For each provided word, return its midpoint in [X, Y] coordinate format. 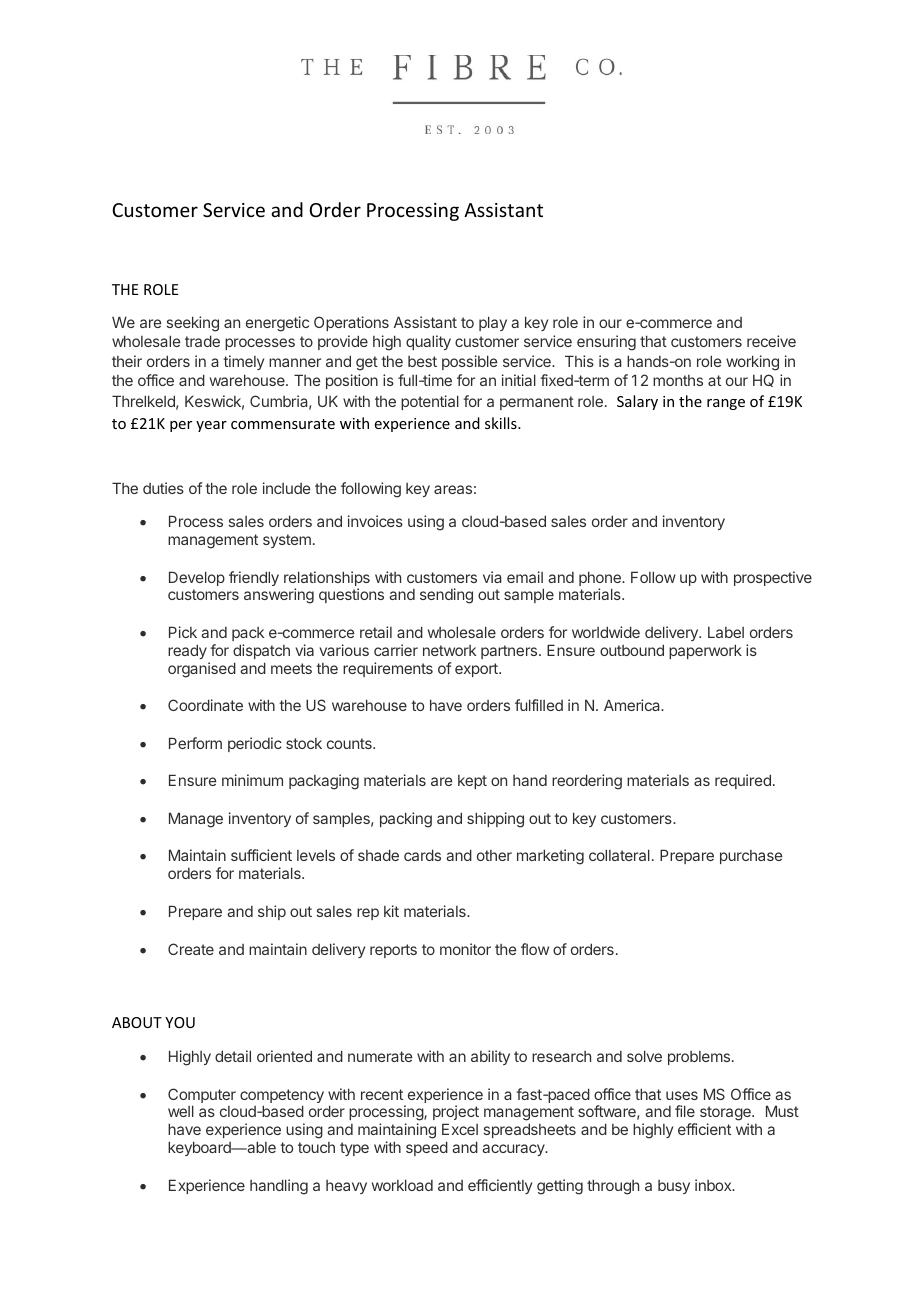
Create [191, 949]
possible [469, 362]
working [752, 363]
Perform [195, 743]
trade [202, 341]
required [743, 781]
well [181, 1111]
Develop [197, 578]
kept [472, 782]
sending [446, 596]
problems [699, 1058]
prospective [773, 578]
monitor [465, 949]
